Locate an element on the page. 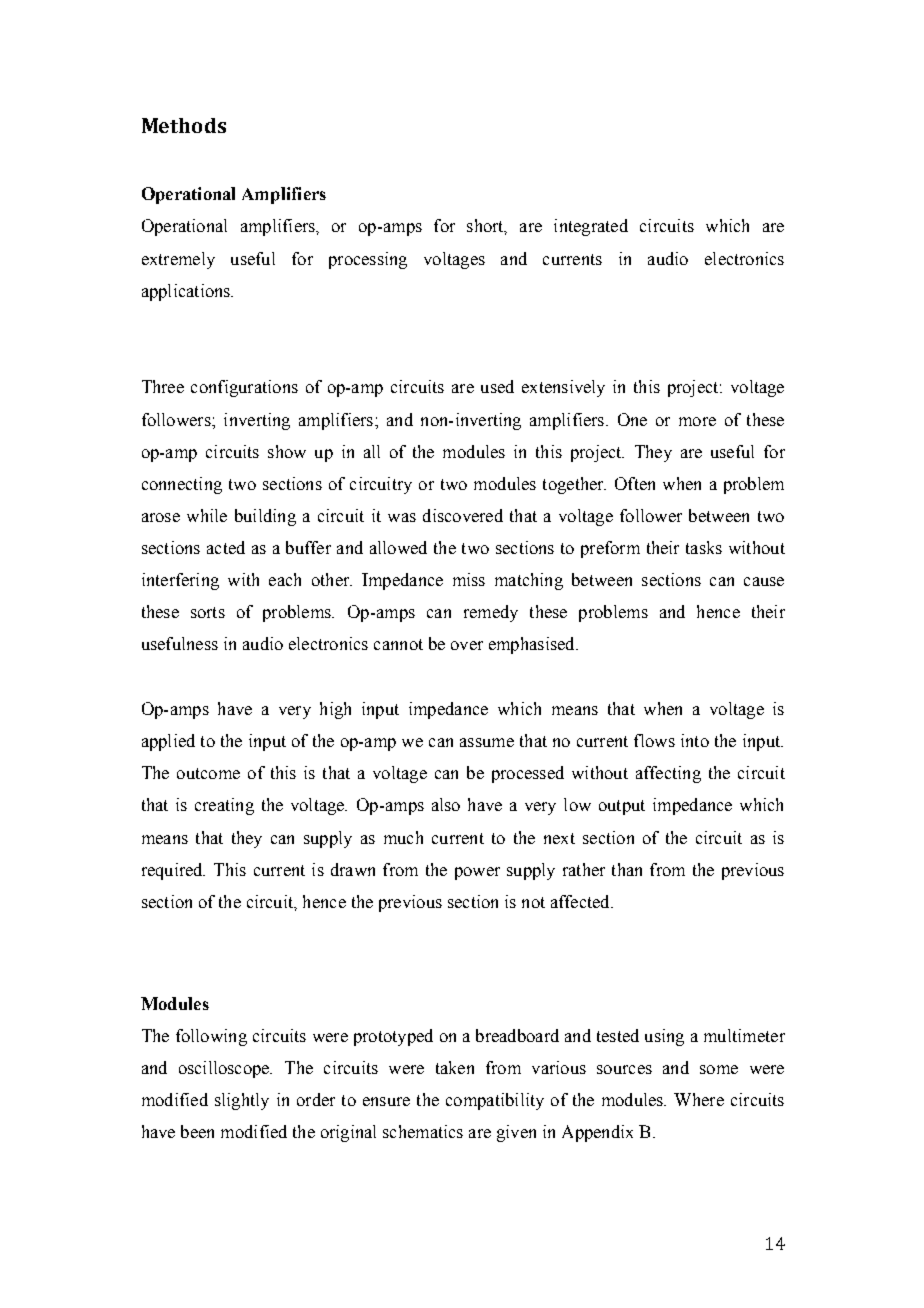  compatibility is located at coordinates (495, 1101).
